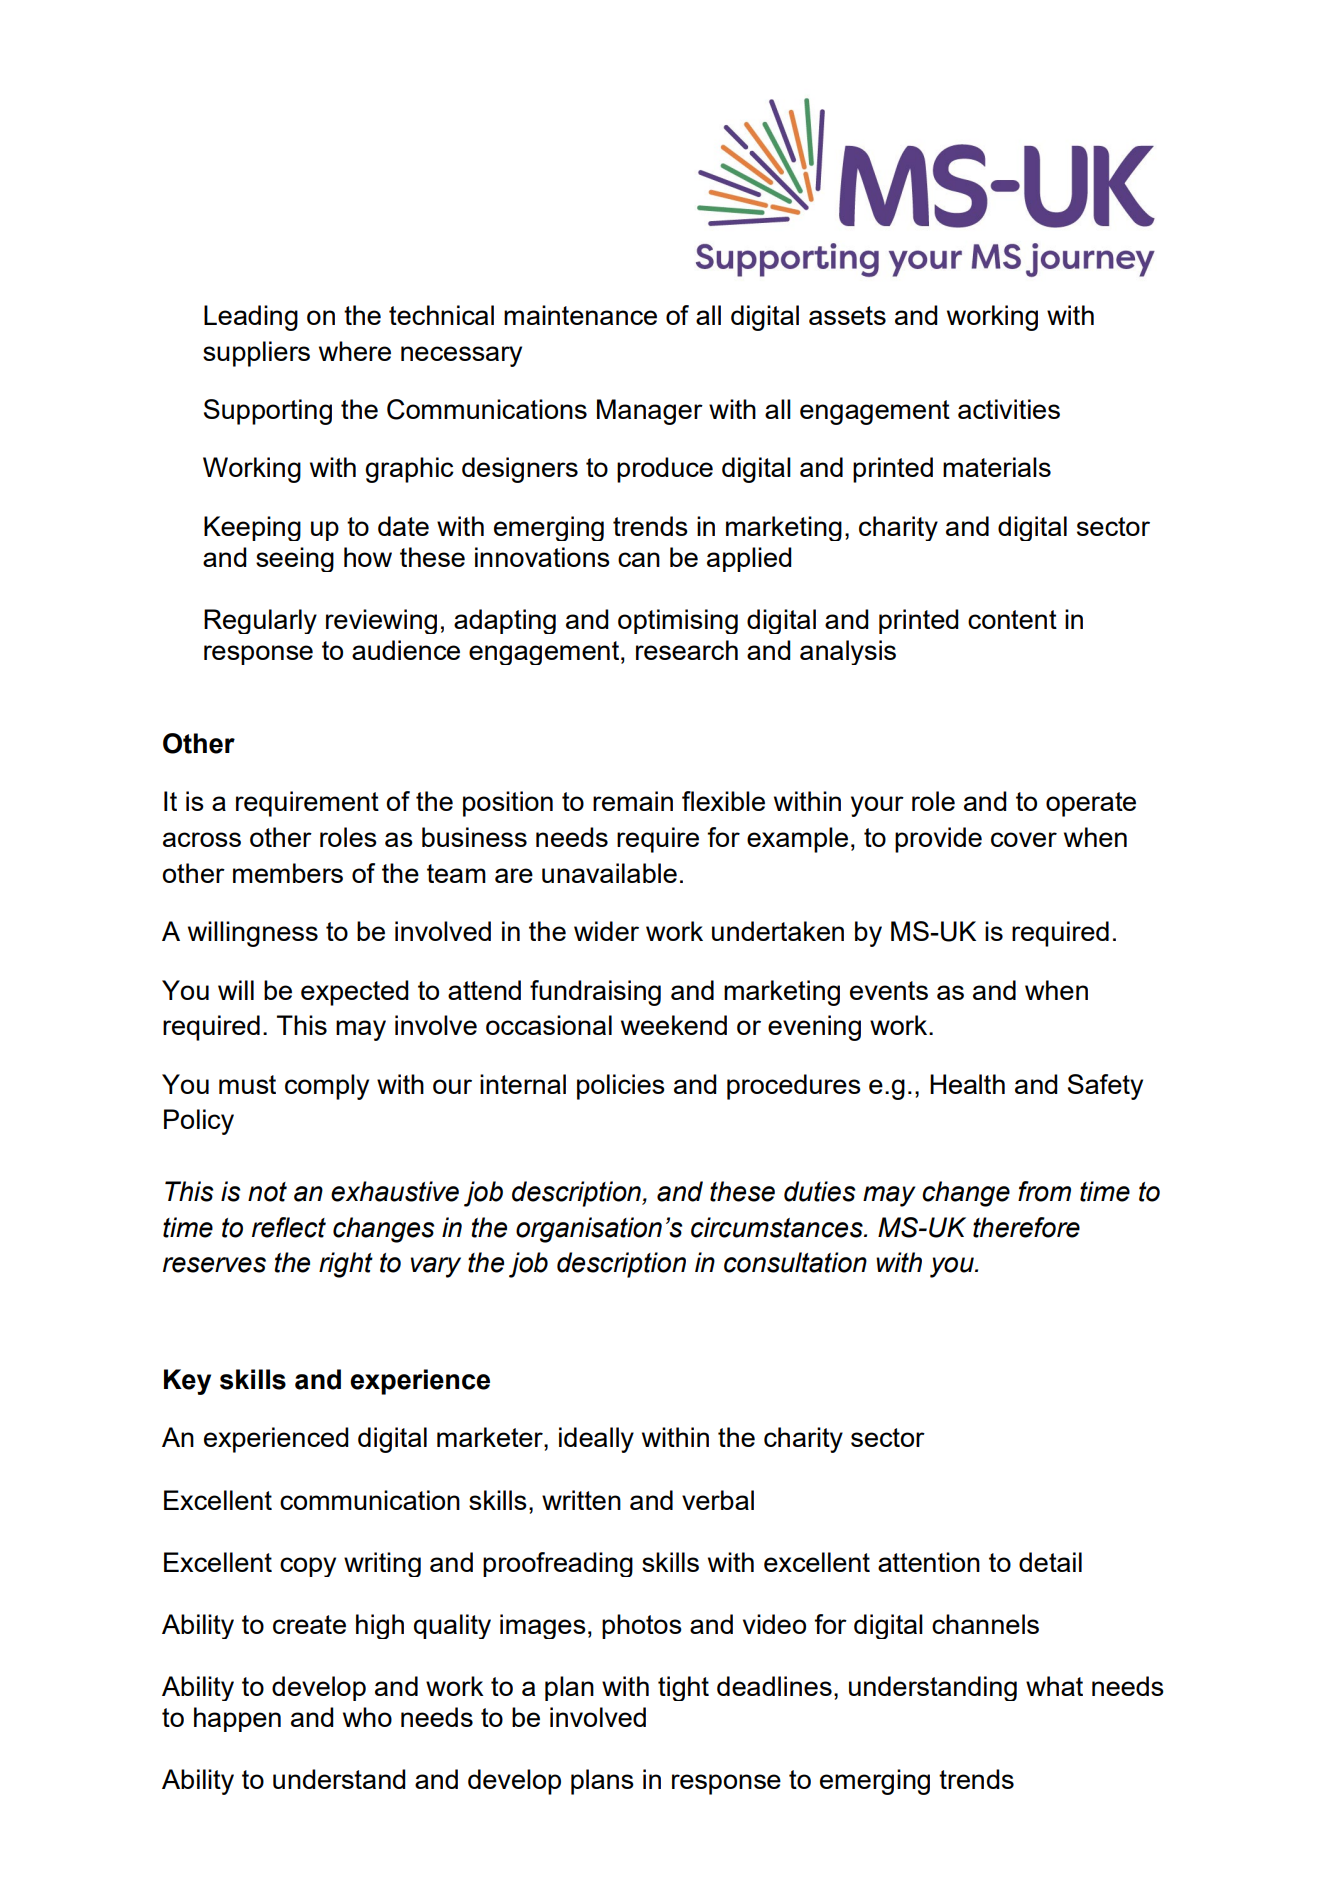 This page has height=1897, width=1341. I want to click on Manager, so click(650, 412).
